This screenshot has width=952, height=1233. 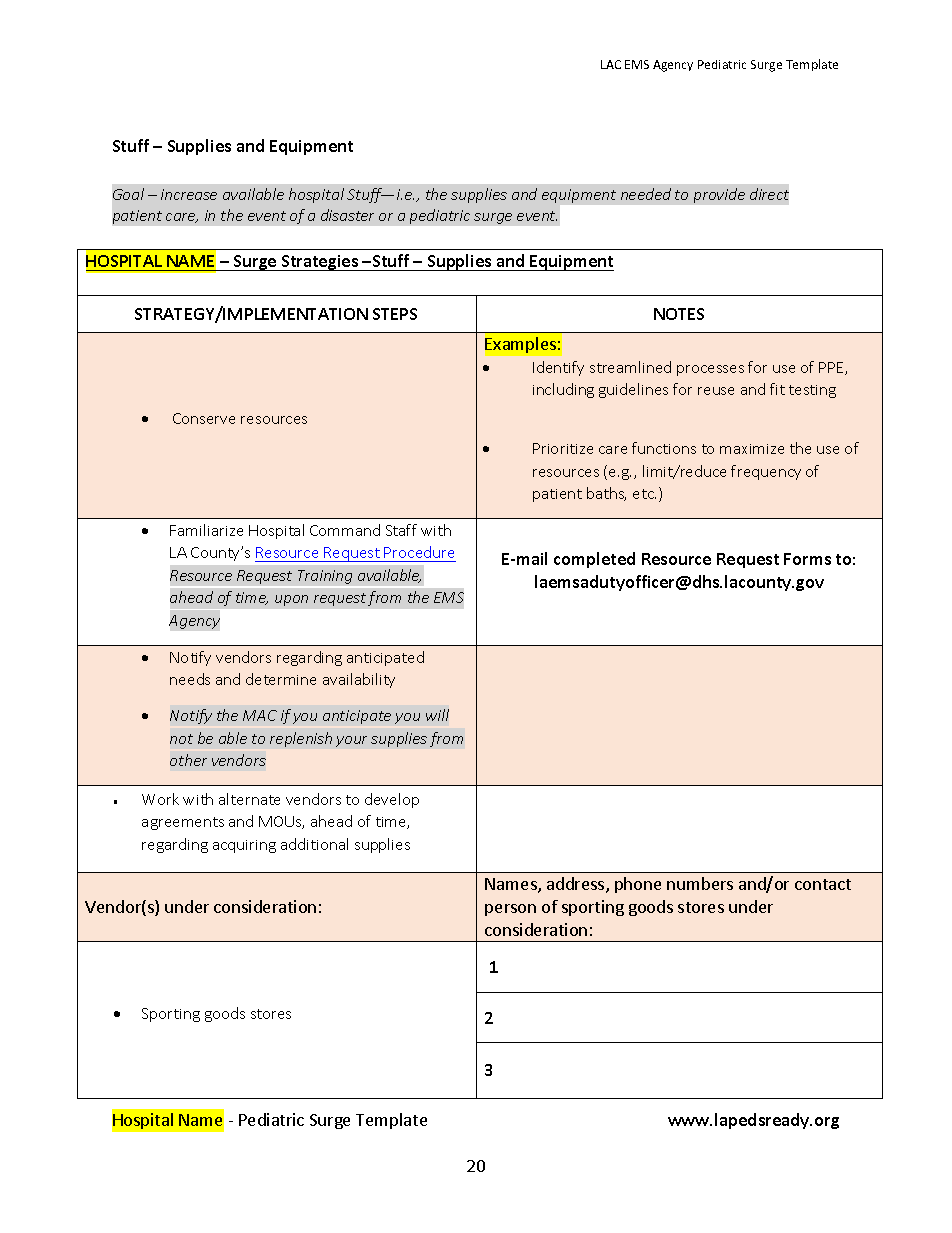 I want to click on Familiarize, so click(x=206, y=530).
